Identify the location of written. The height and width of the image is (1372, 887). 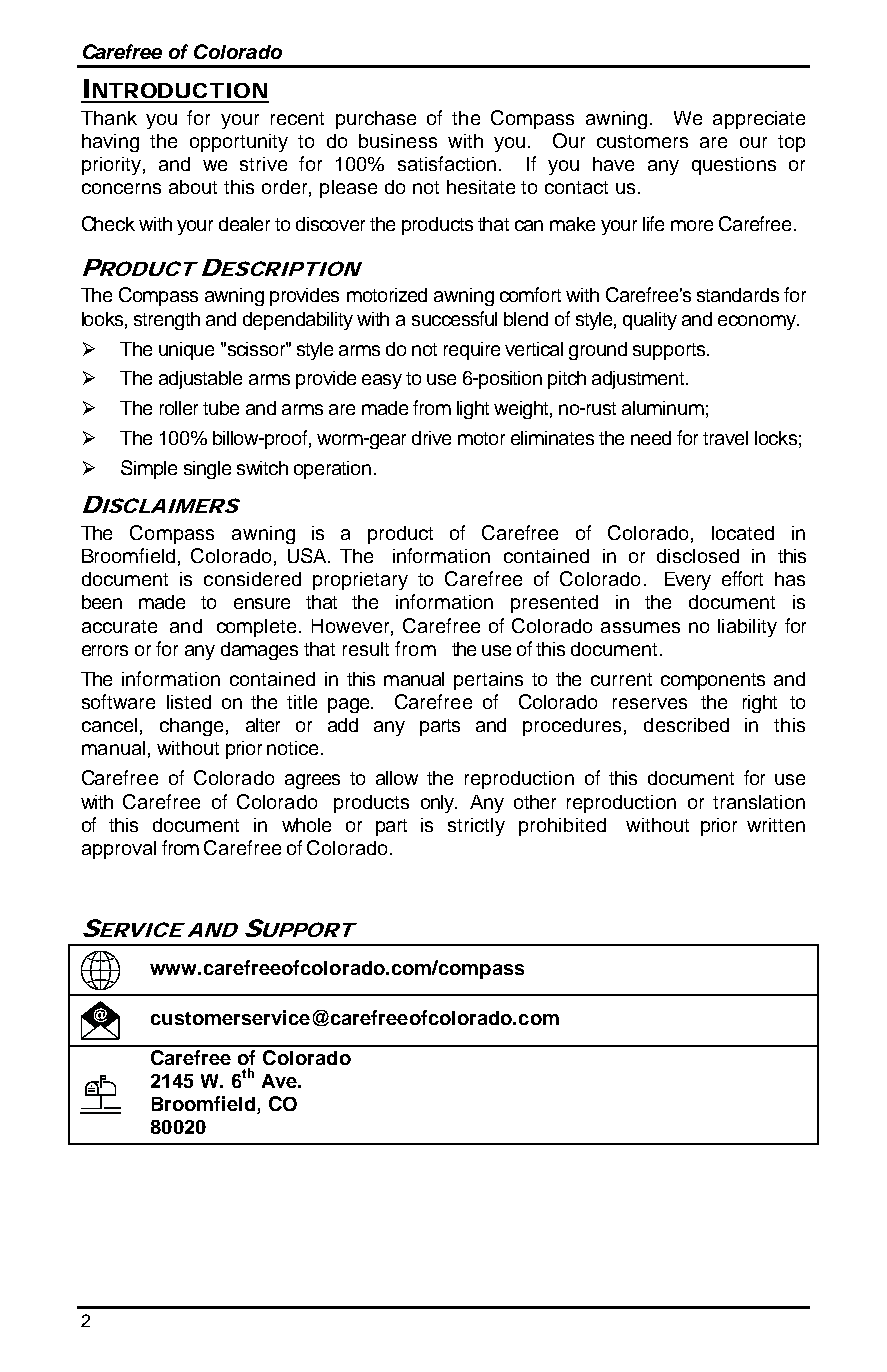
(776, 825).
